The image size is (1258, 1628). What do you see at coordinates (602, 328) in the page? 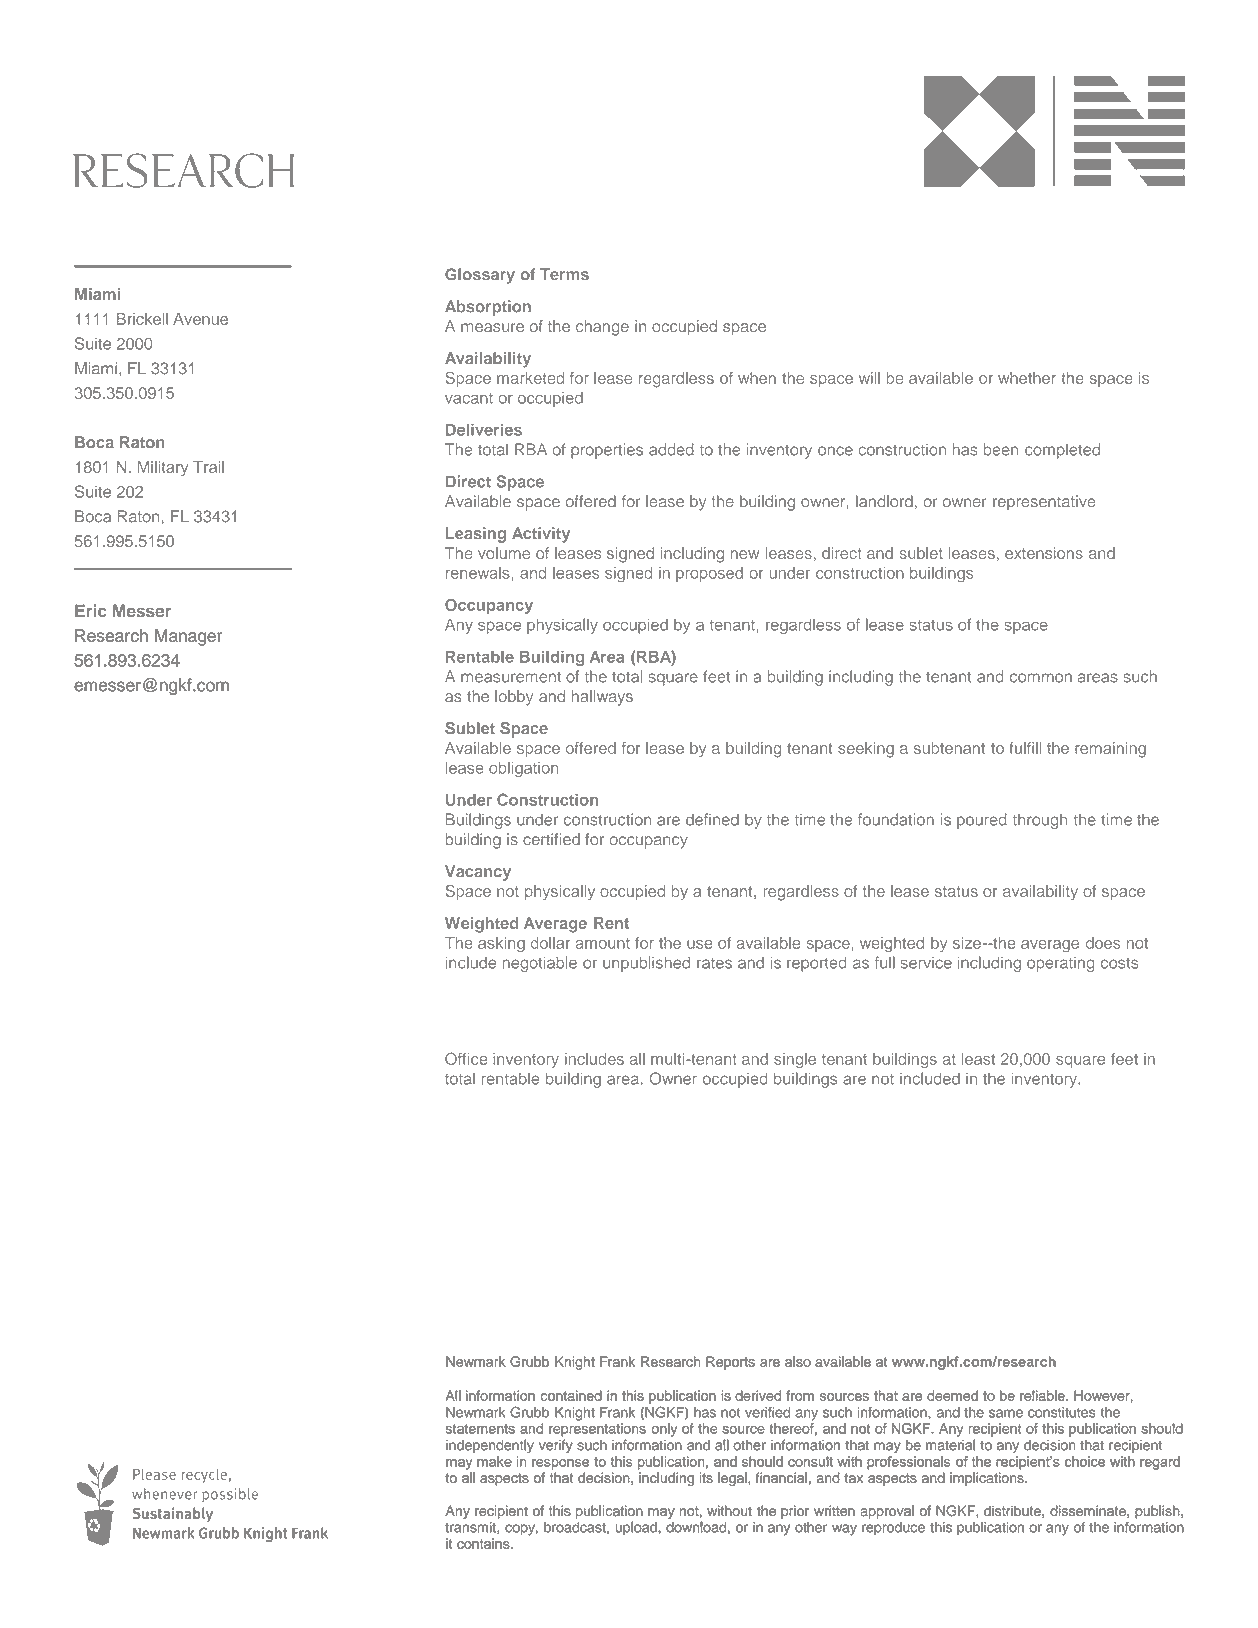
I see `change` at bounding box center [602, 328].
